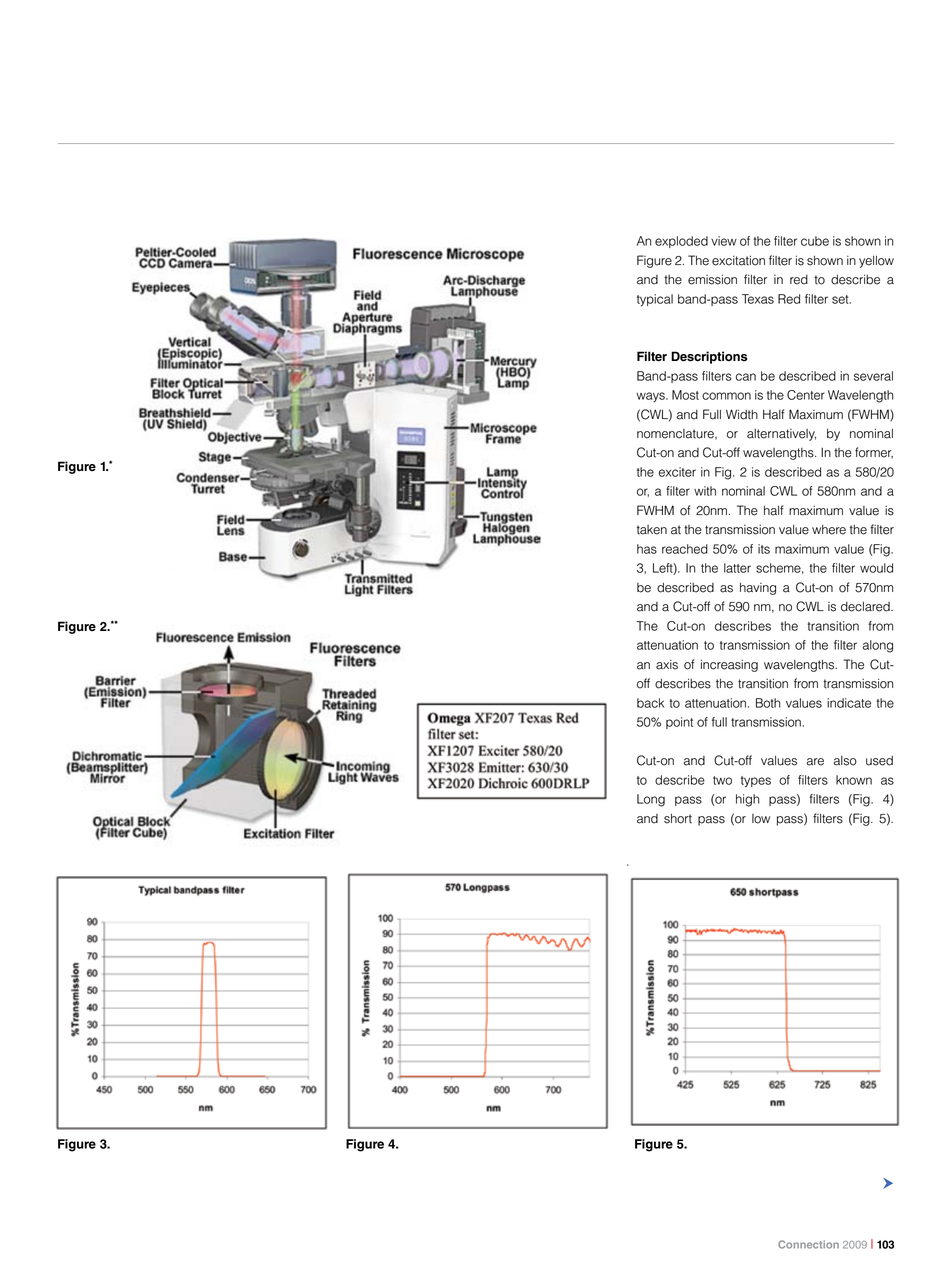 The height and width of the screenshot is (1270, 952). What do you see at coordinates (854, 780) in the screenshot?
I see `known` at bounding box center [854, 780].
